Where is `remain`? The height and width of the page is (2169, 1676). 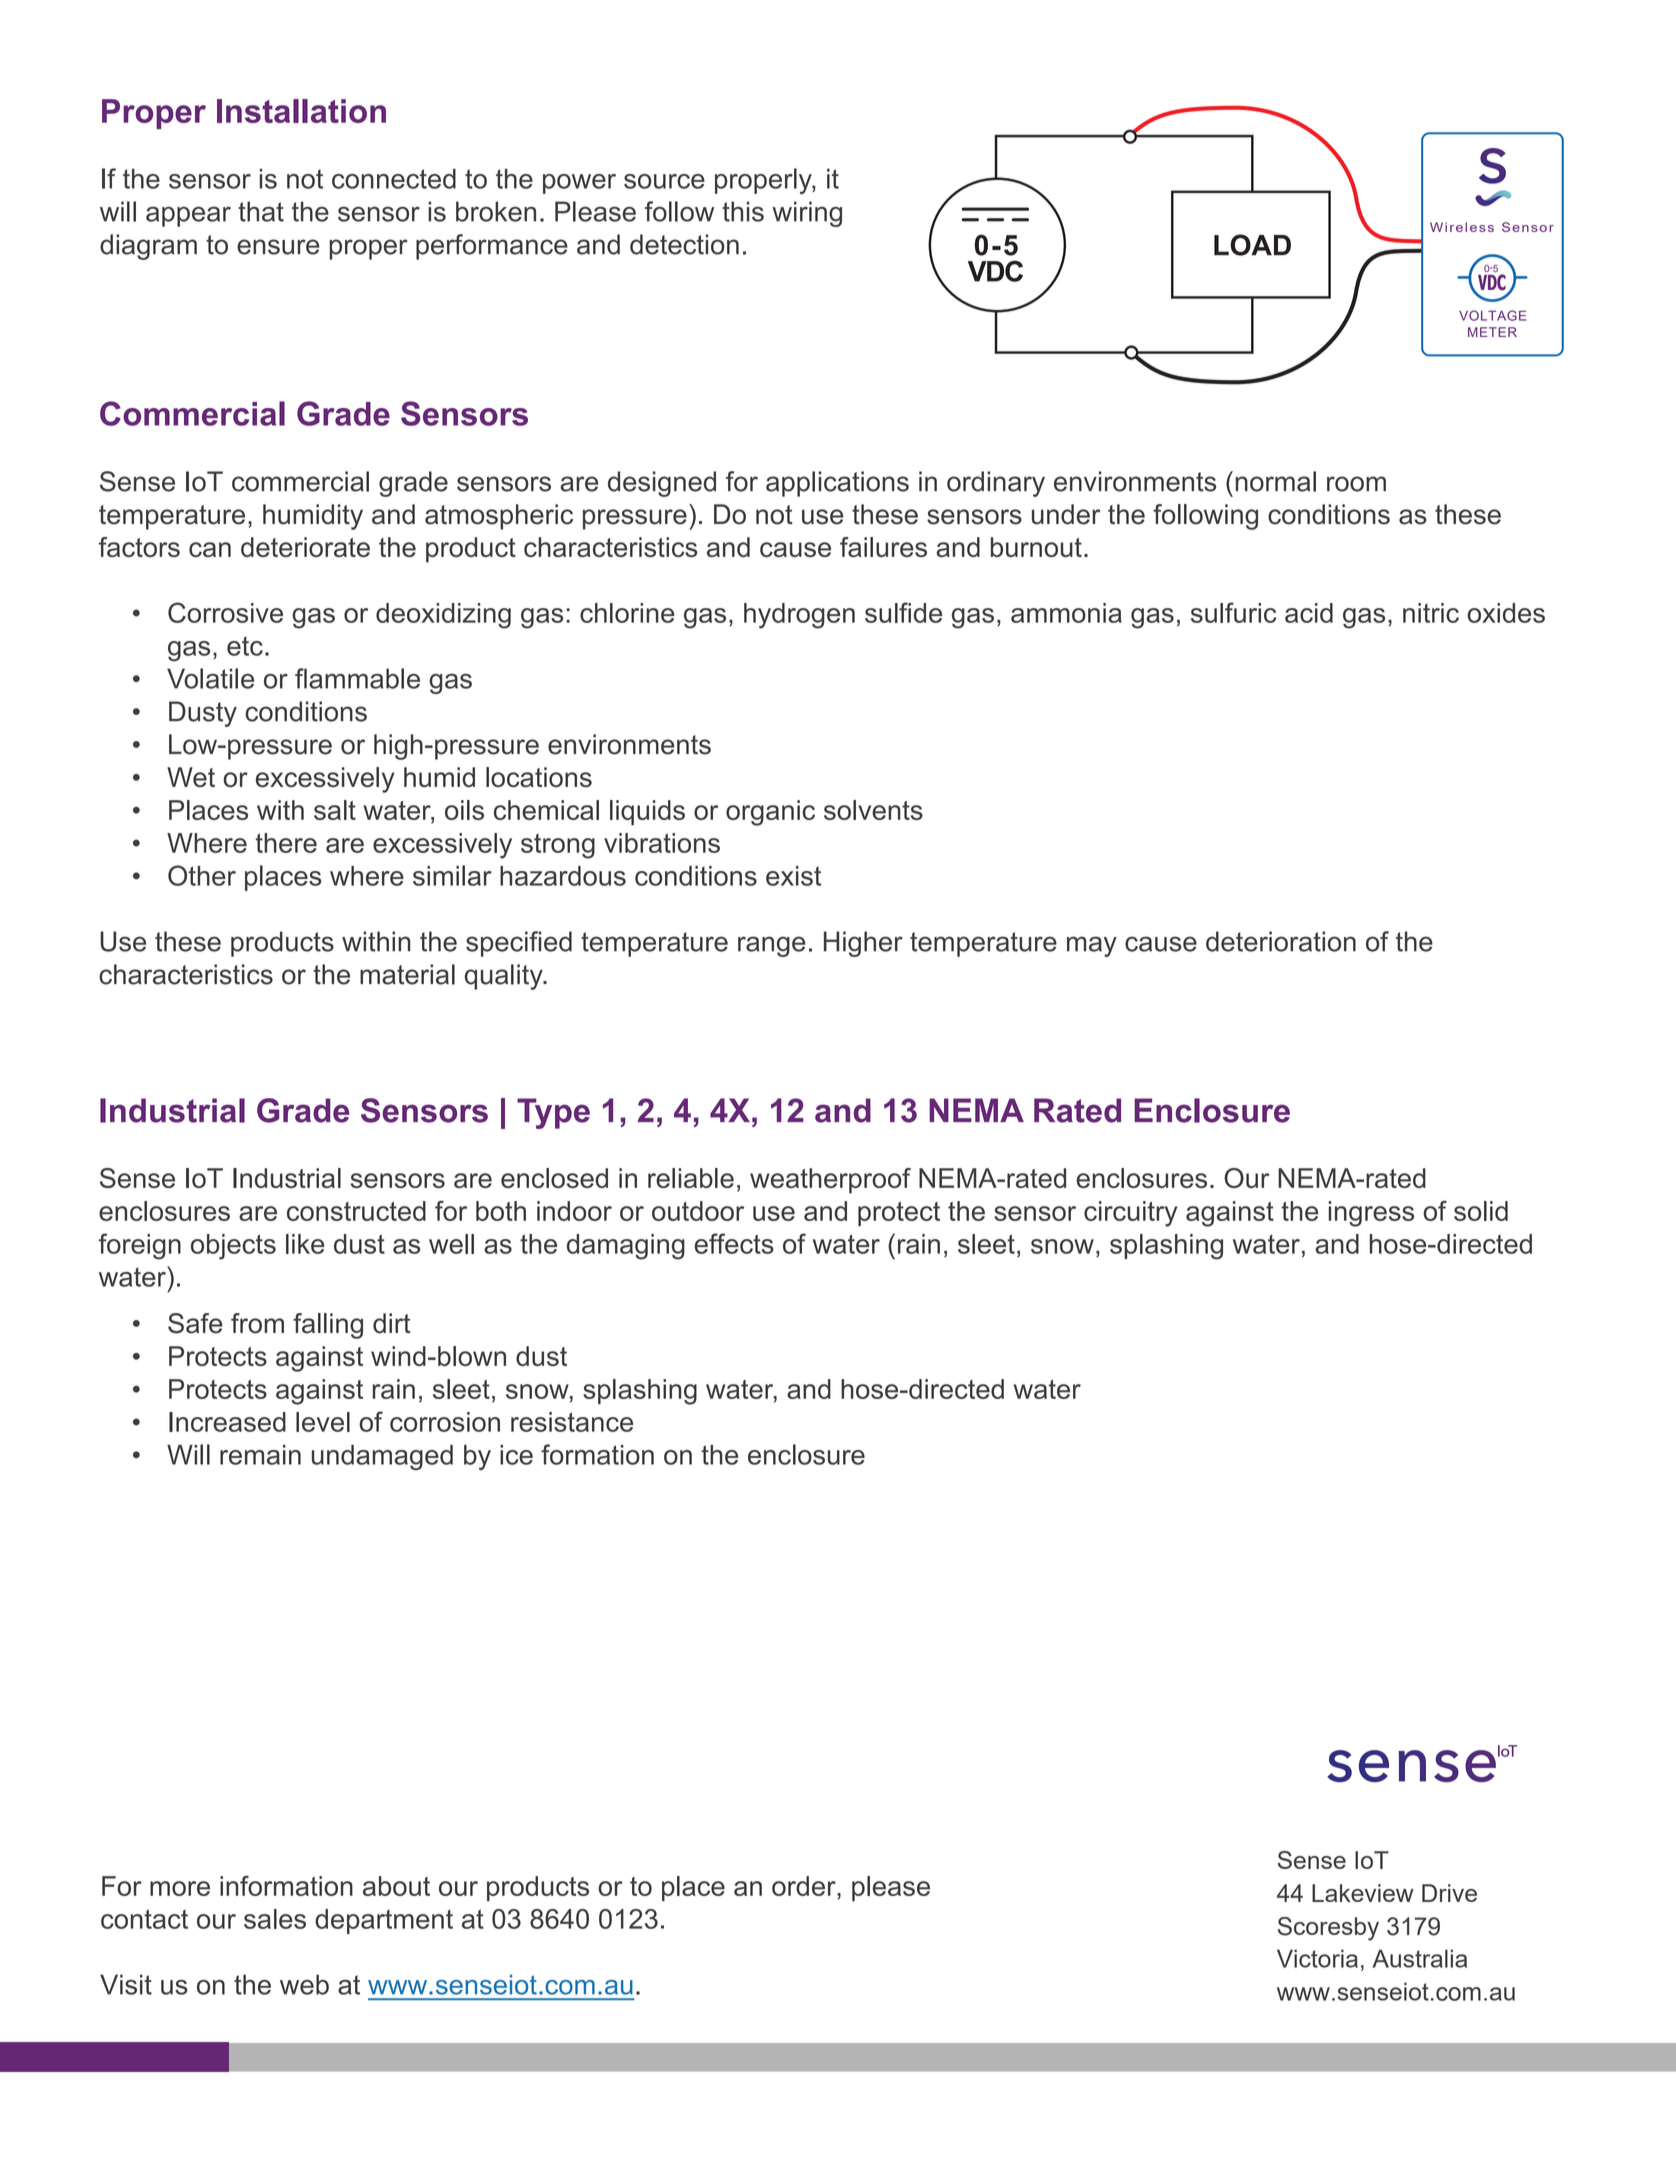
remain is located at coordinates (260, 1455).
